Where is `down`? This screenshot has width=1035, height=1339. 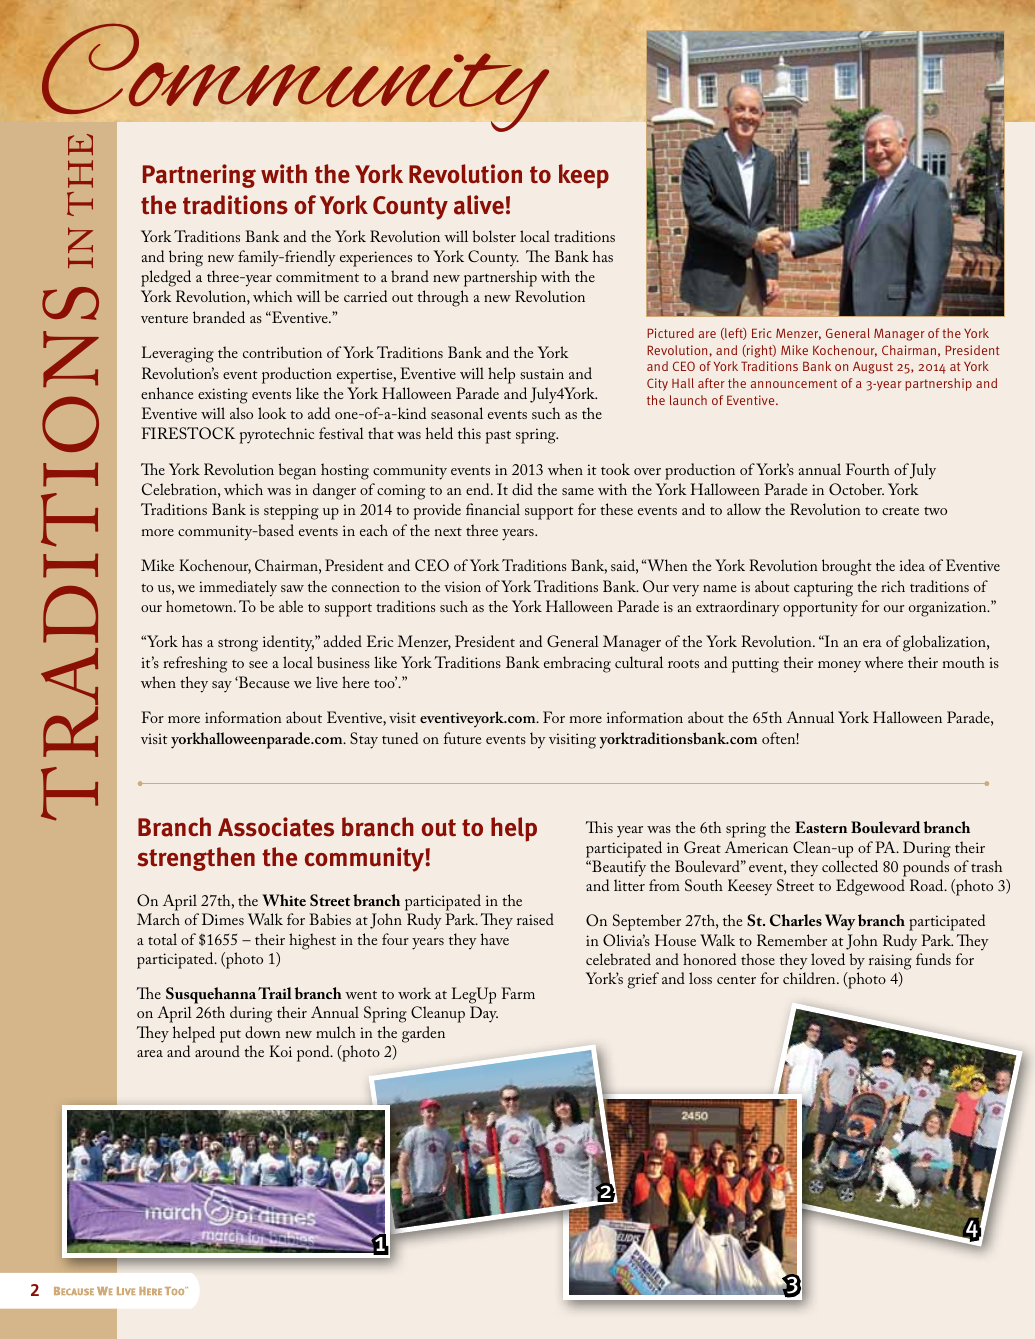
down is located at coordinates (263, 1032).
